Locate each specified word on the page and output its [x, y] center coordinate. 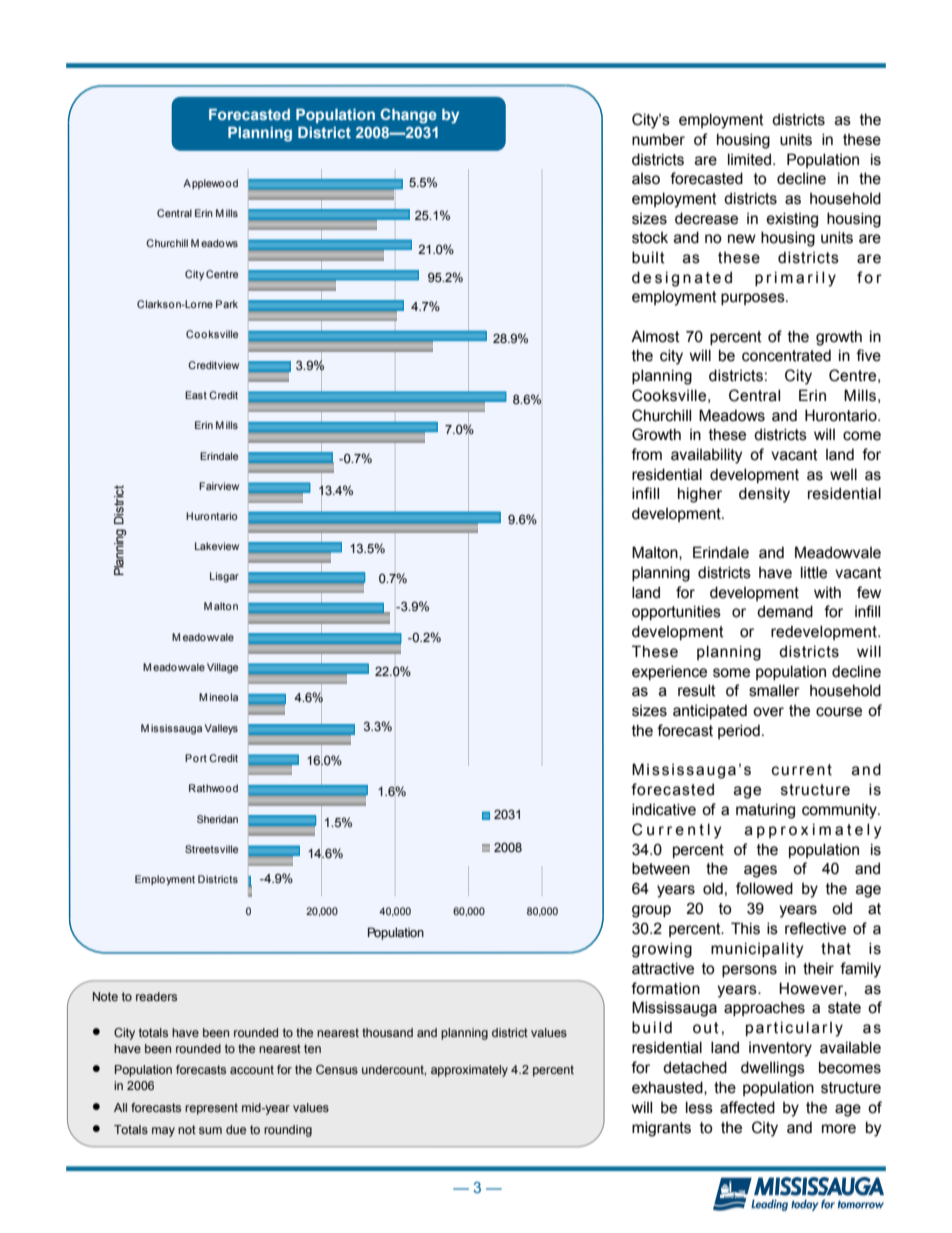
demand [785, 611]
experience [669, 672]
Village [222, 668]
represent [211, 1109]
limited [749, 159]
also [646, 179]
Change [408, 116]
